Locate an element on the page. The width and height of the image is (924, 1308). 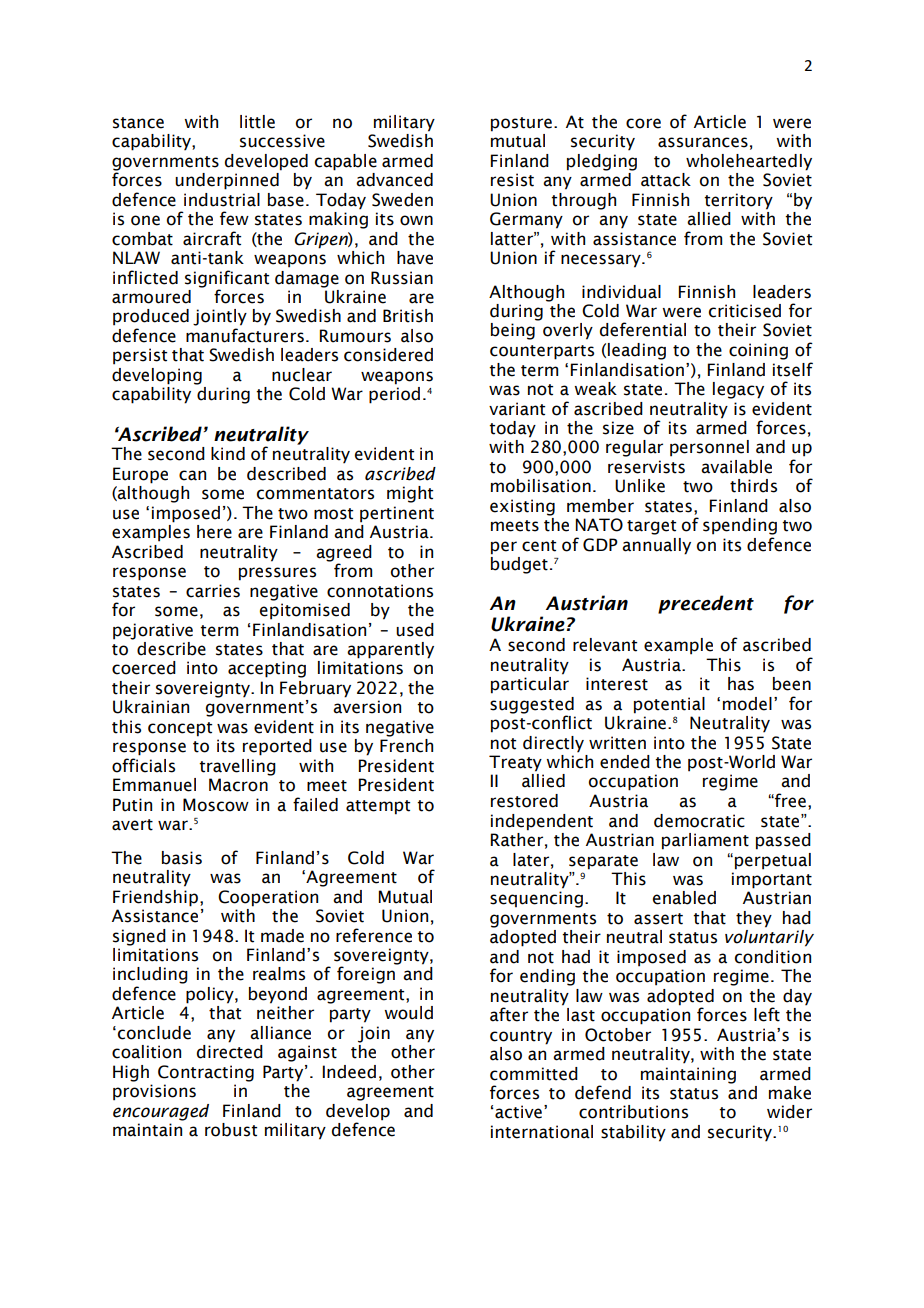
wider is located at coordinates (789, 1112).
